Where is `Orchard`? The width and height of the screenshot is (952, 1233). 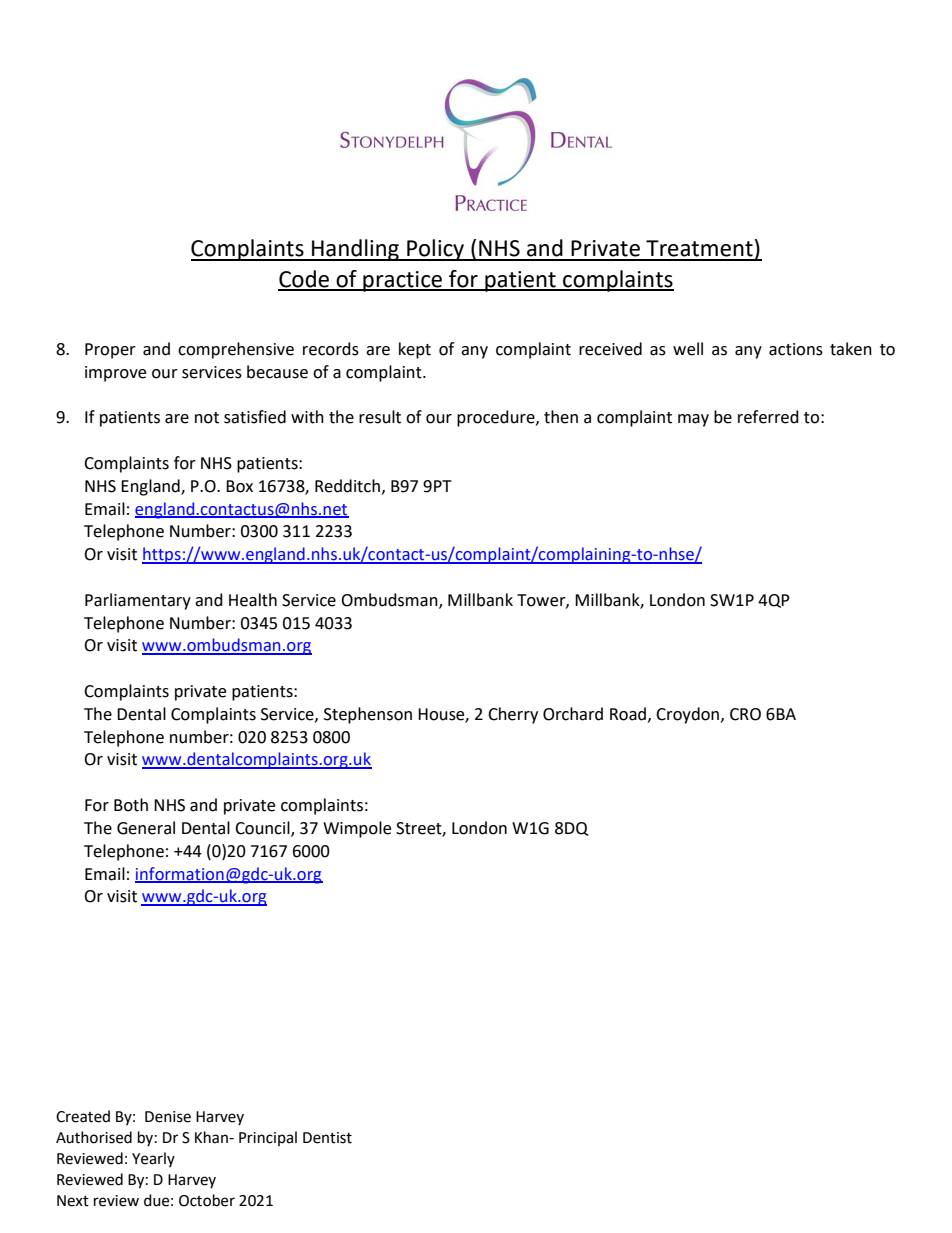
Orchard is located at coordinates (573, 714).
